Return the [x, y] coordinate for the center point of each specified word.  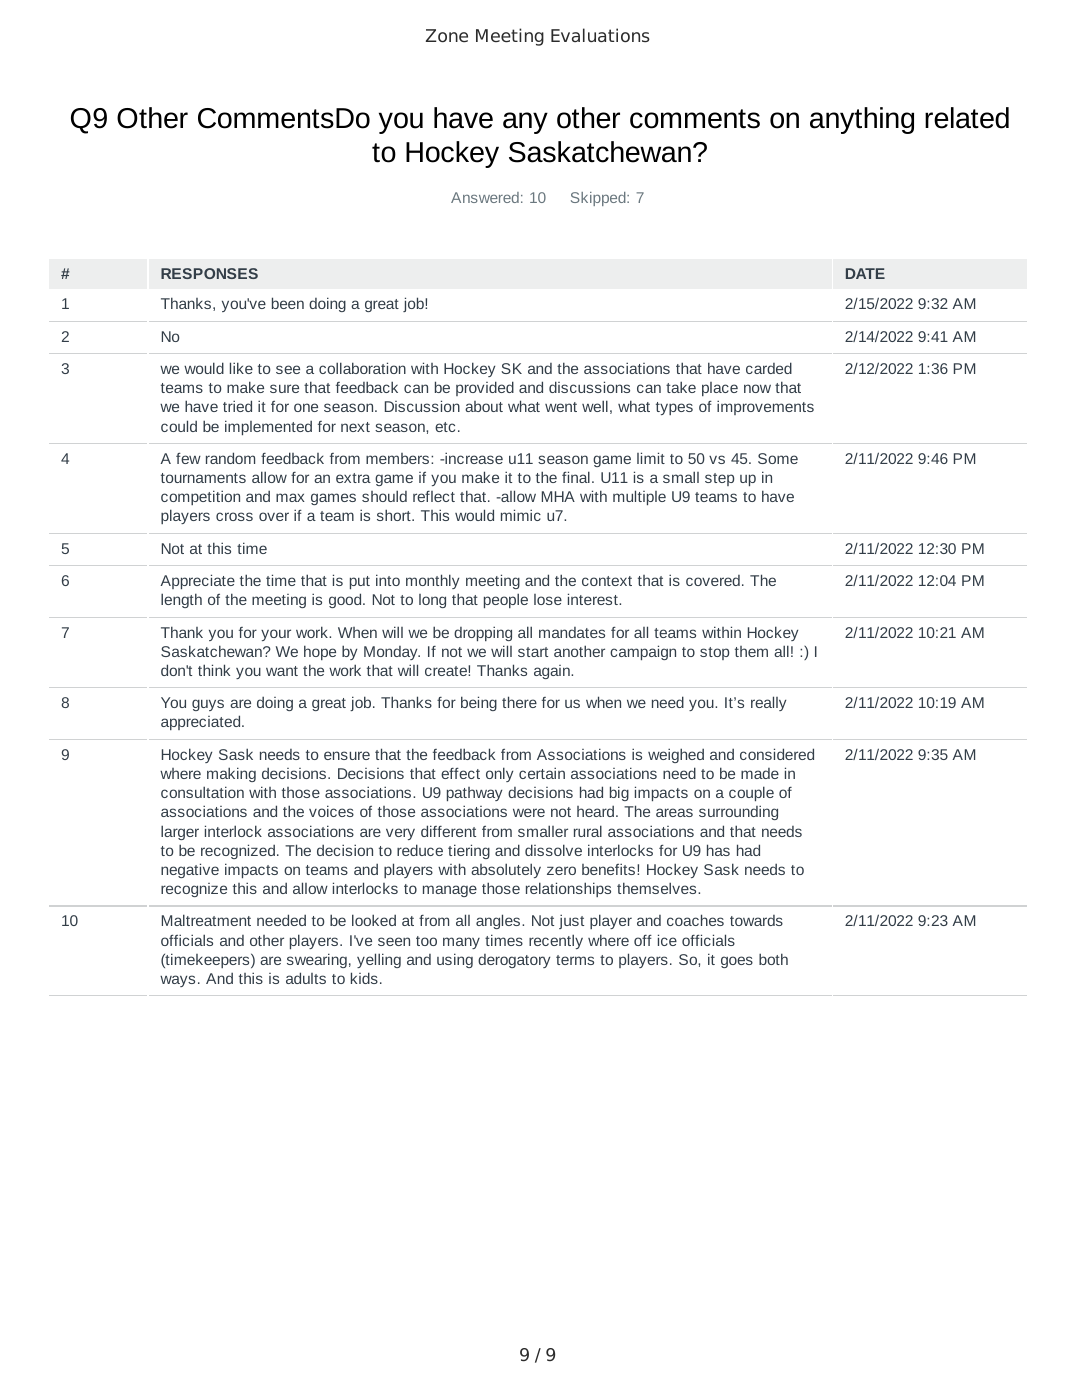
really [768, 703]
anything [862, 120]
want [282, 671]
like [241, 368]
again [553, 672]
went [561, 407]
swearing [317, 960]
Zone [447, 35]
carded [769, 368]
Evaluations [600, 35]
